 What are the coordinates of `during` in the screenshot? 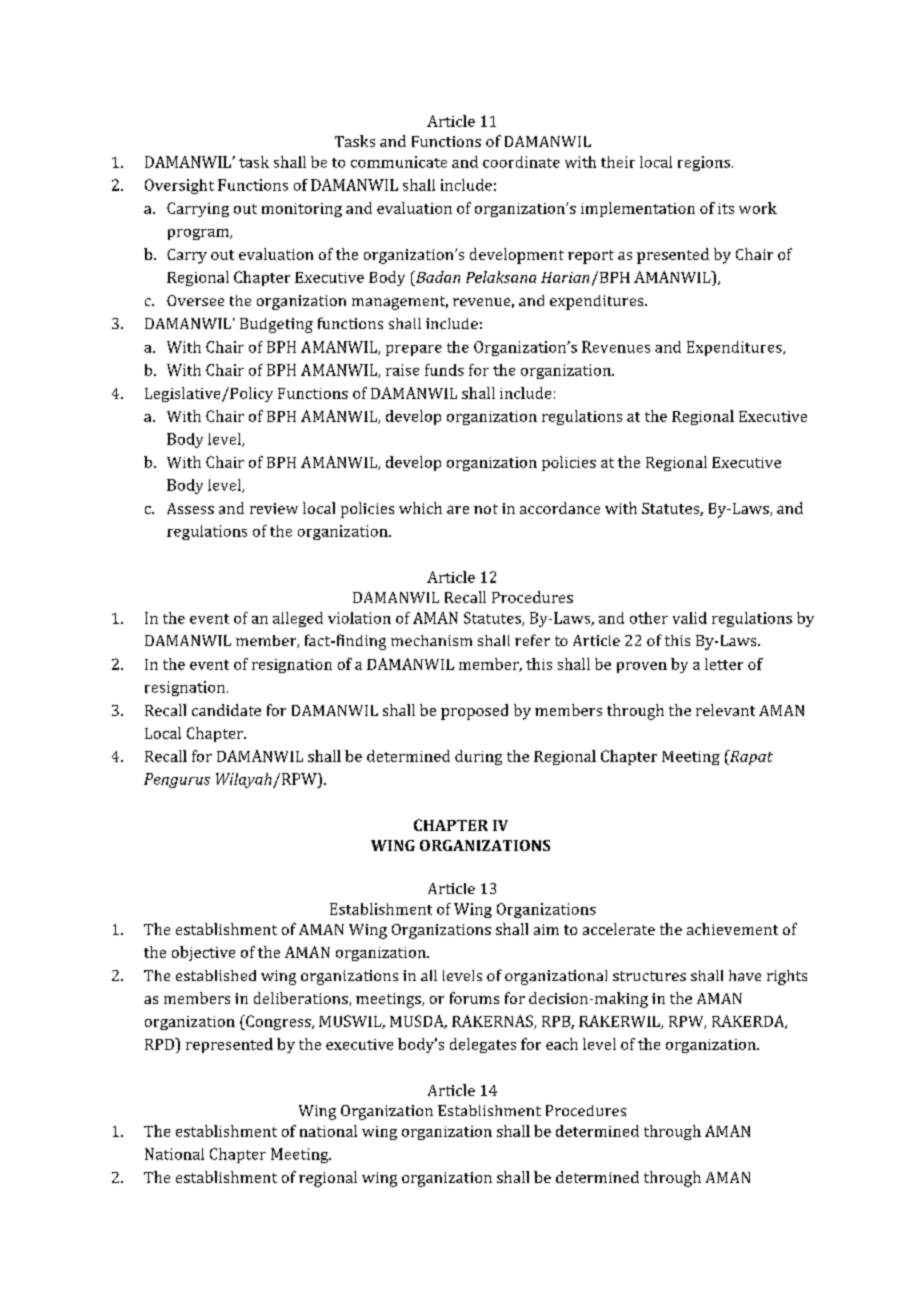 It's located at (478, 757).
